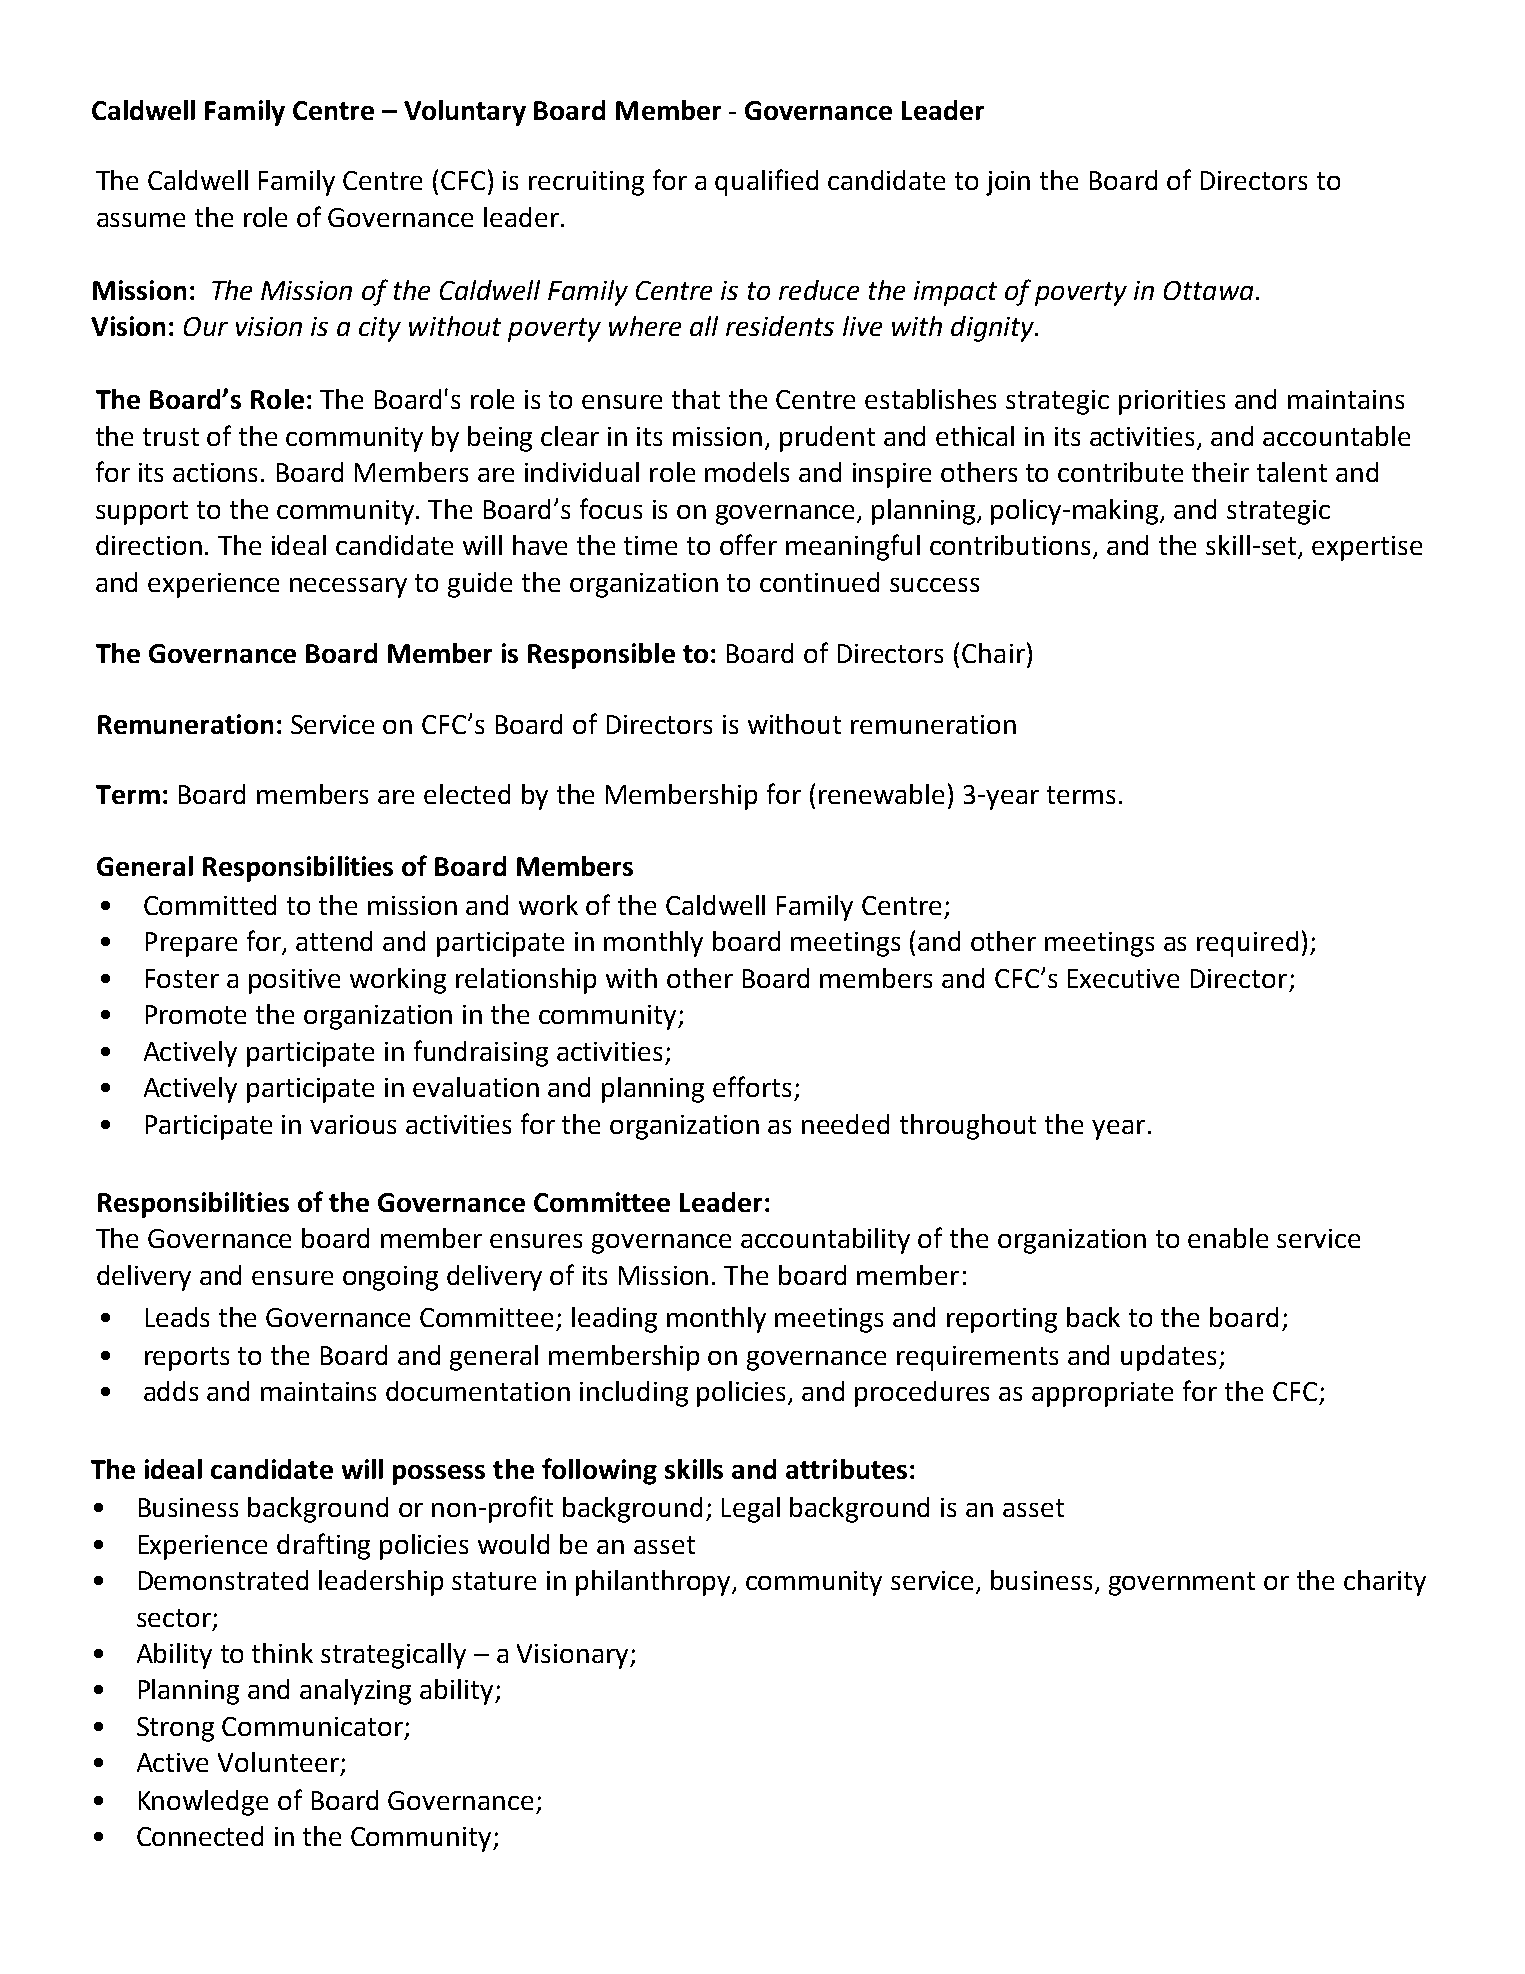 This page has height=1974, width=1525. What do you see at coordinates (1208, 290) in the page?
I see `Ottawa` at bounding box center [1208, 290].
